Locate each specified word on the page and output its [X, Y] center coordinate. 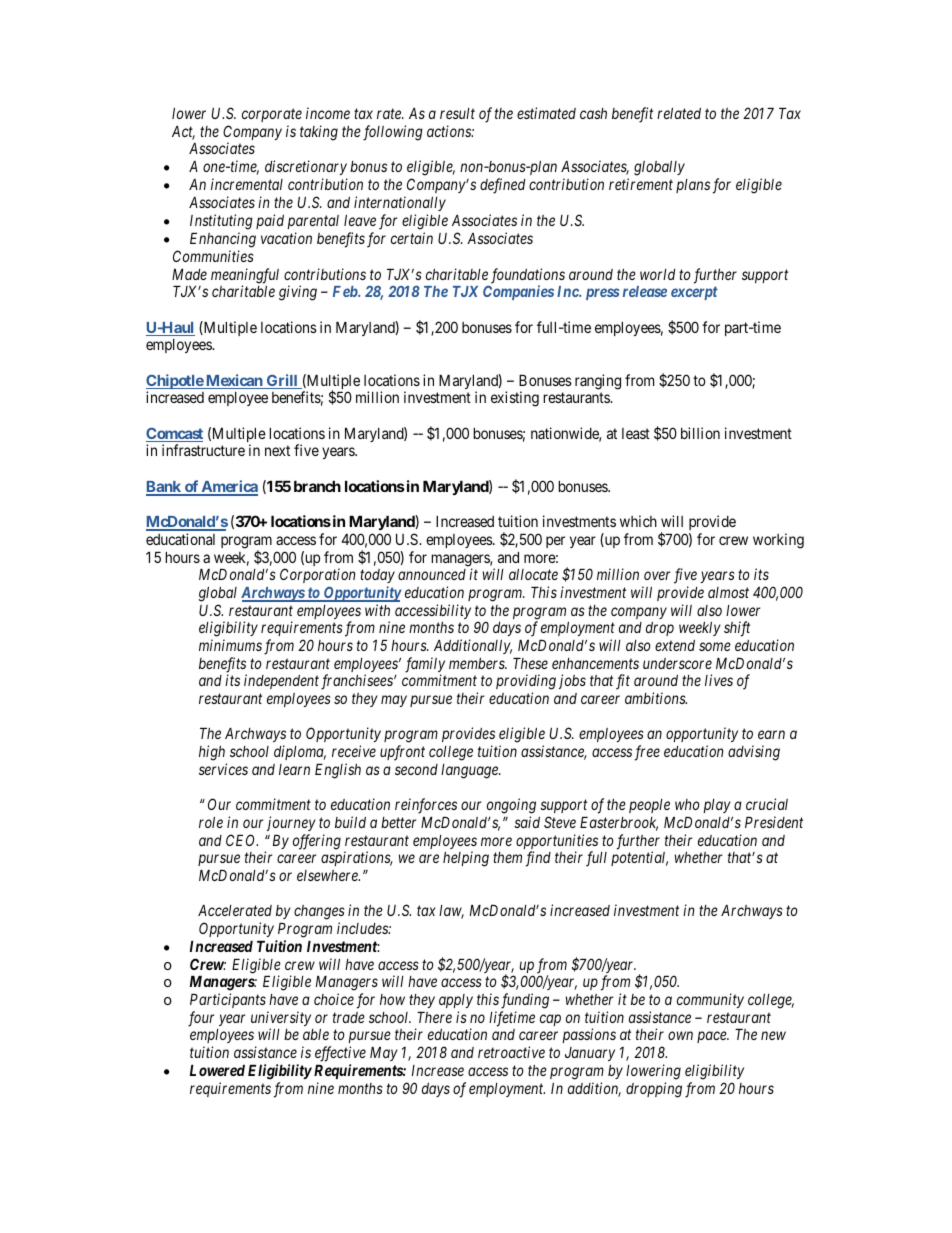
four [201, 1019]
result [457, 113]
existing [515, 399]
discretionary [306, 169]
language [470, 771]
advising [754, 753]
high [212, 753]
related [679, 113]
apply [456, 1001]
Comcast [174, 434]
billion [700, 433]
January [590, 1054]
